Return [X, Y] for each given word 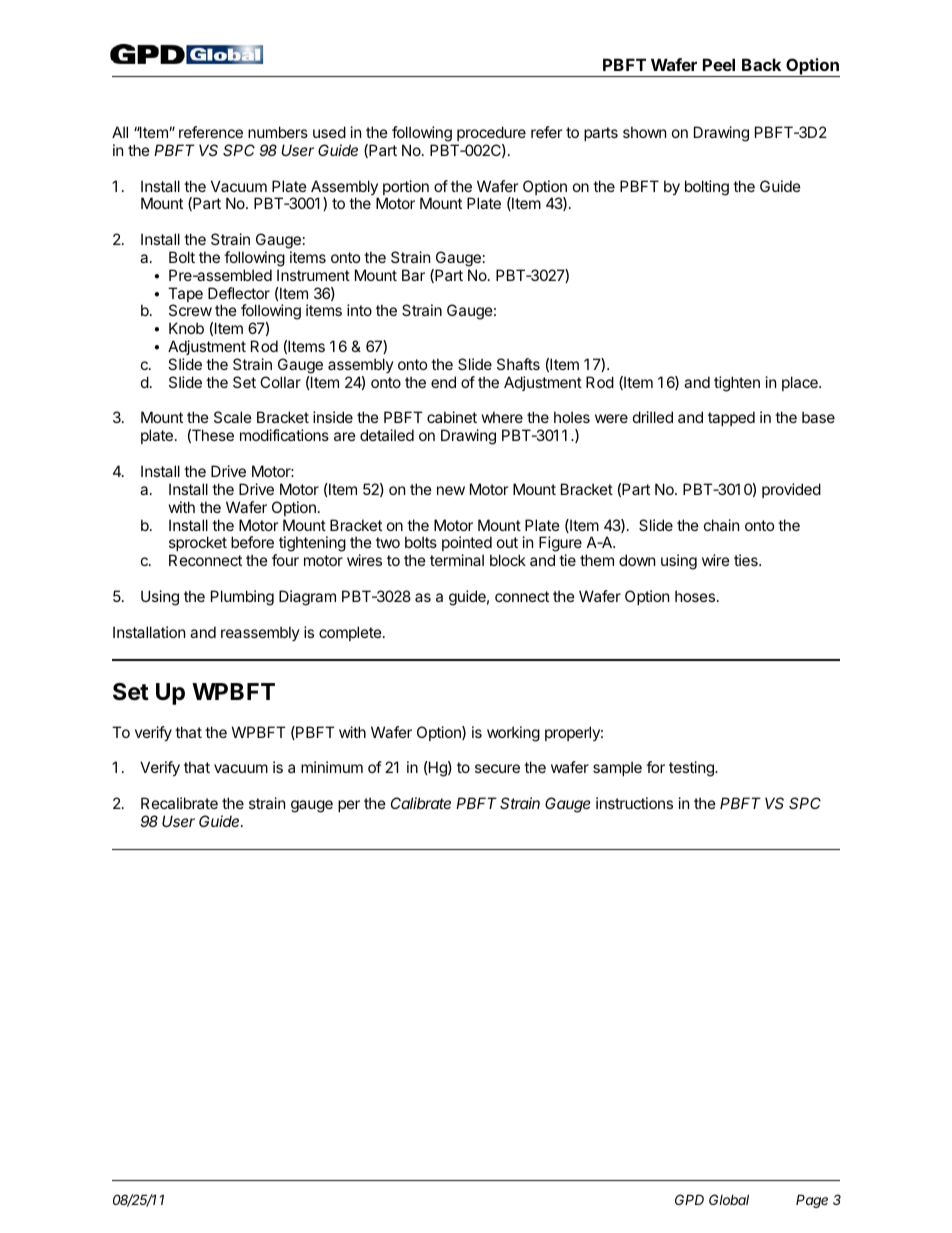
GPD [689, 1199]
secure [497, 768]
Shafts [518, 364]
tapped [731, 418]
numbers [278, 132]
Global [729, 1199]
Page [812, 1201]
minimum [332, 767]
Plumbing [242, 598]
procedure [491, 133]
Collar [280, 382]
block [508, 560]
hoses [695, 596]
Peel [719, 64]
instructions [634, 803]
